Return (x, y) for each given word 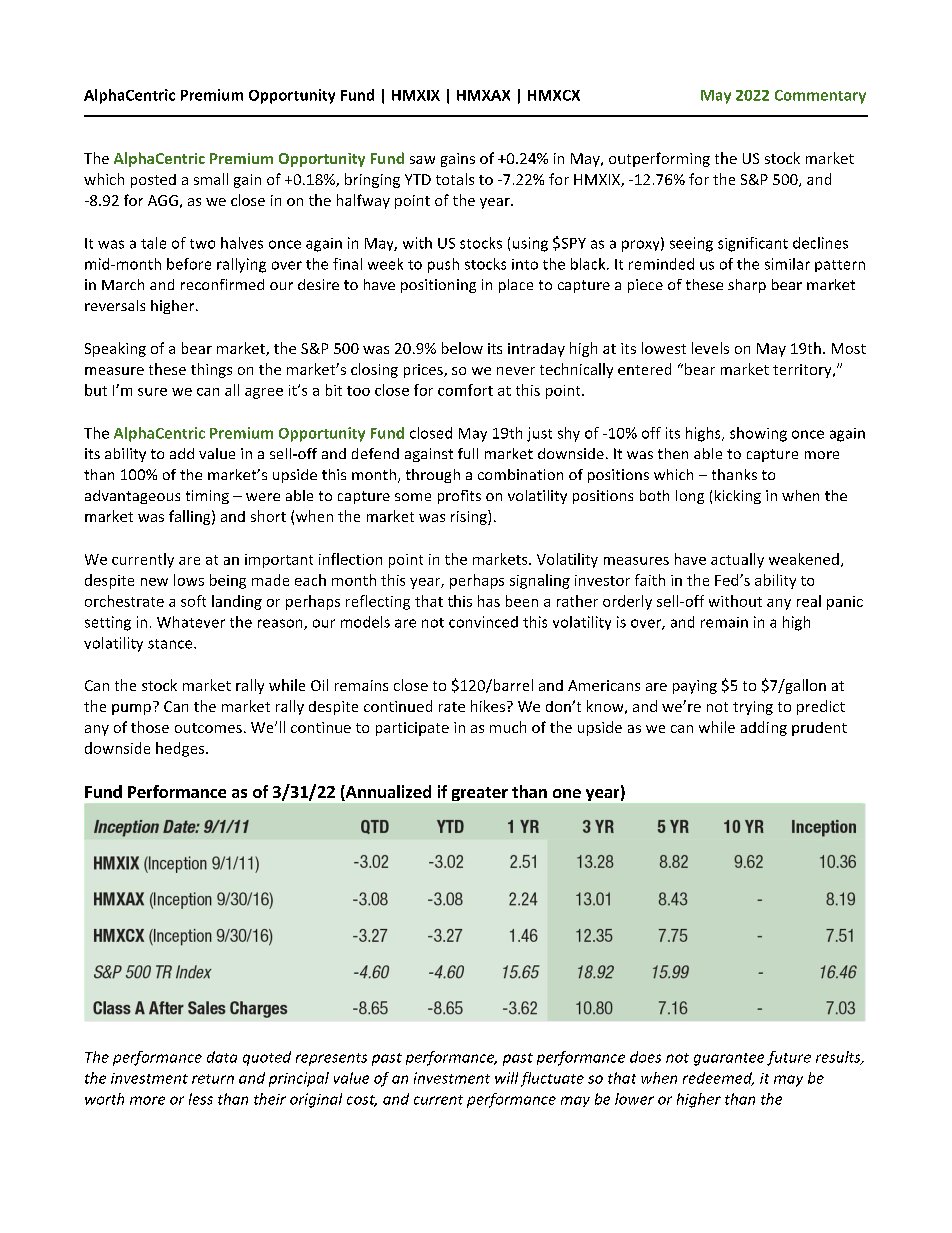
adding (764, 728)
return (213, 1079)
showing (758, 434)
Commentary (820, 97)
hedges (181, 749)
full (468, 453)
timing (207, 497)
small (211, 179)
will (506, 1078)
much (508, 727)
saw (422, 160)
